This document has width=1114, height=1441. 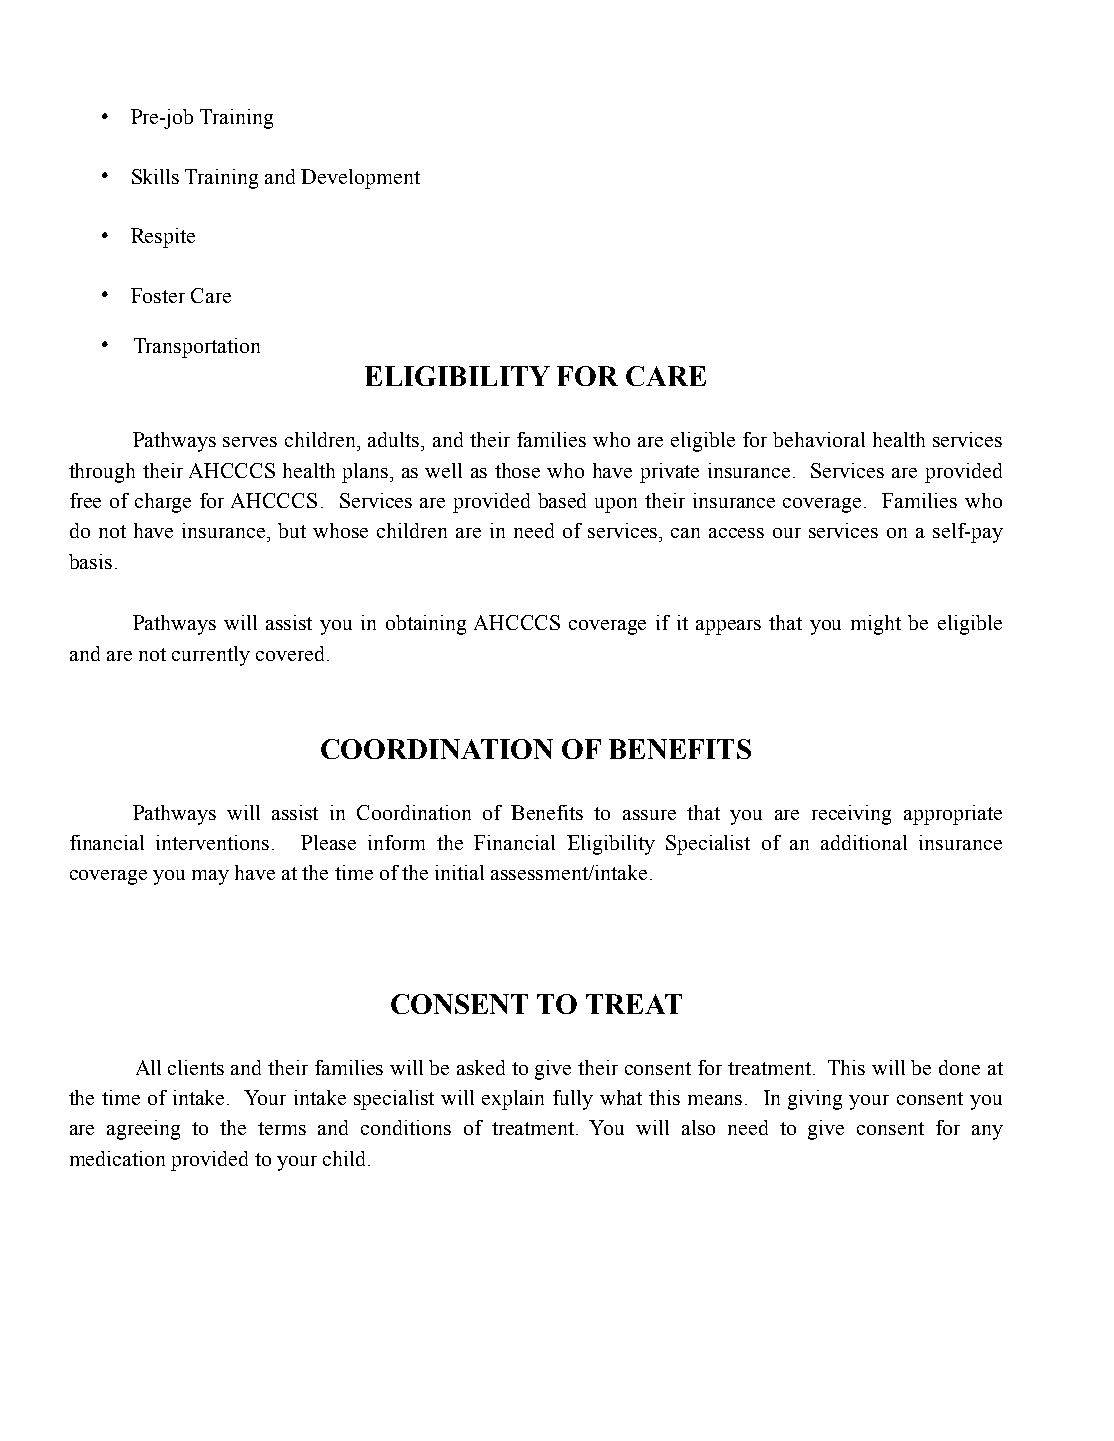 I want to click on assure, so click(x=649, y=815).
